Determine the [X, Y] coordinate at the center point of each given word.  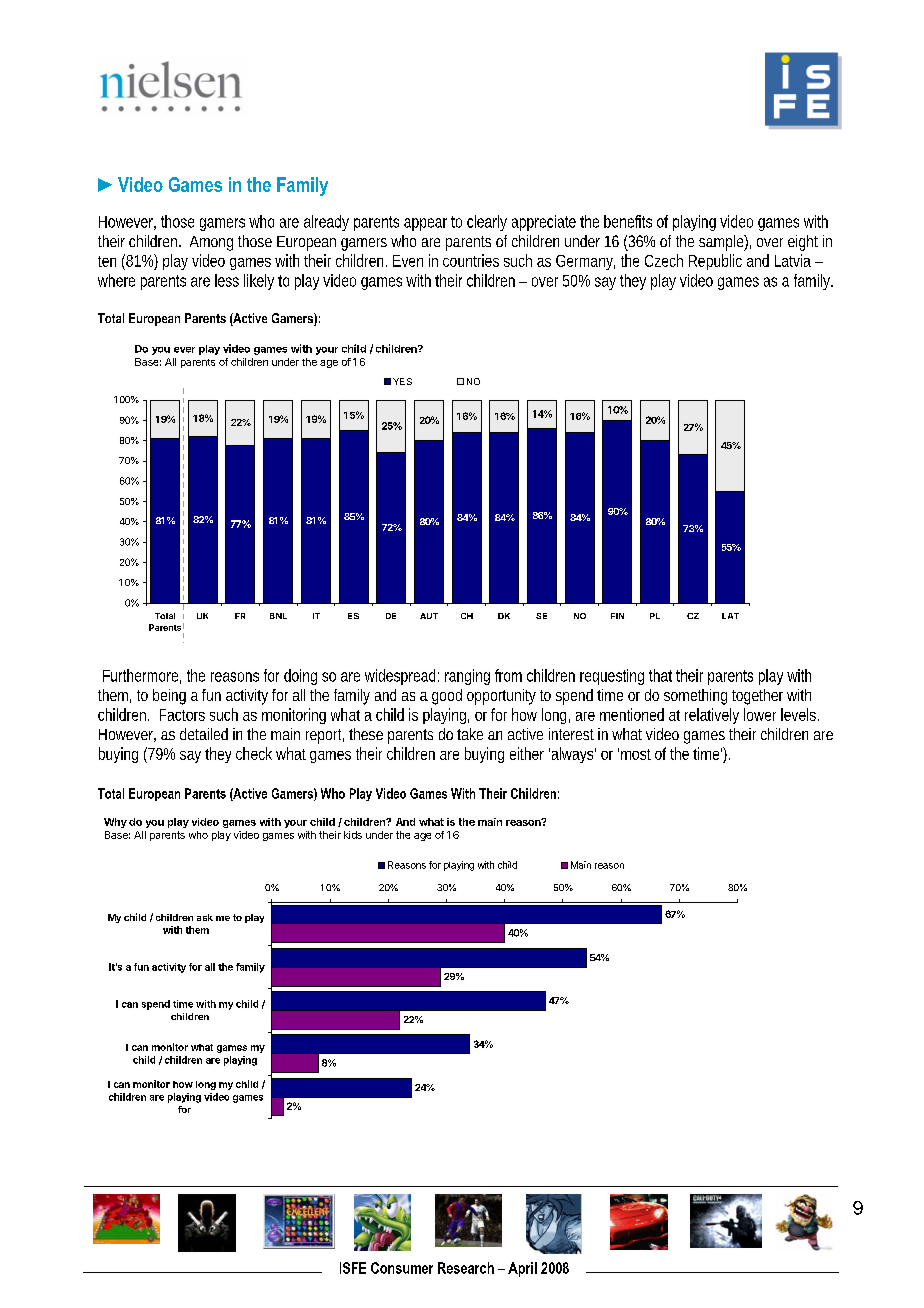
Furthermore [140, 675]
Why [115, 823]
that [660, 675]
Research [466, 1268]
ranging [467, 677]
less [227, 280]
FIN [617, 616]
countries [471, 260]
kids [353, 835]
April [522, 1269]
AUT [429, 616]
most [636, 754]
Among [211, 243]
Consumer [402, 1268]
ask [205, 917]
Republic [715, 262]
